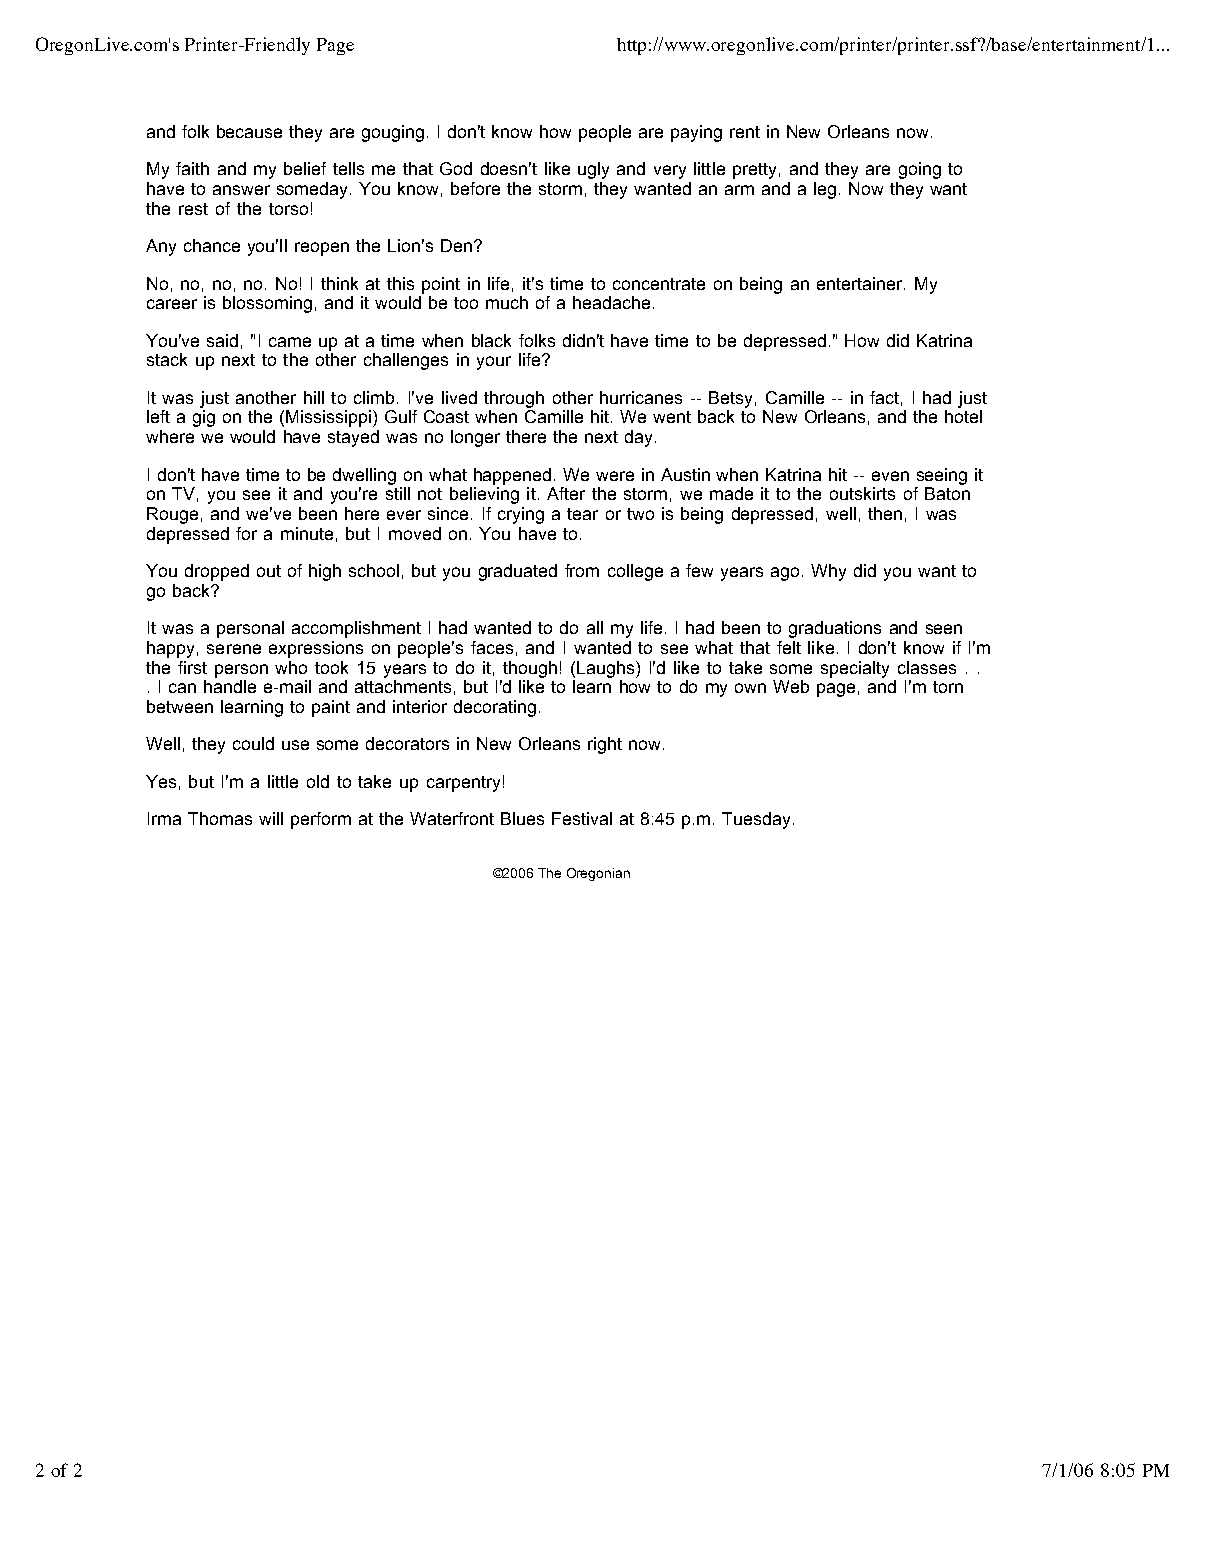  What do you see at coordinates (249, 131) in the screenshot?
I see `because` at bounding box center [249, 131].
